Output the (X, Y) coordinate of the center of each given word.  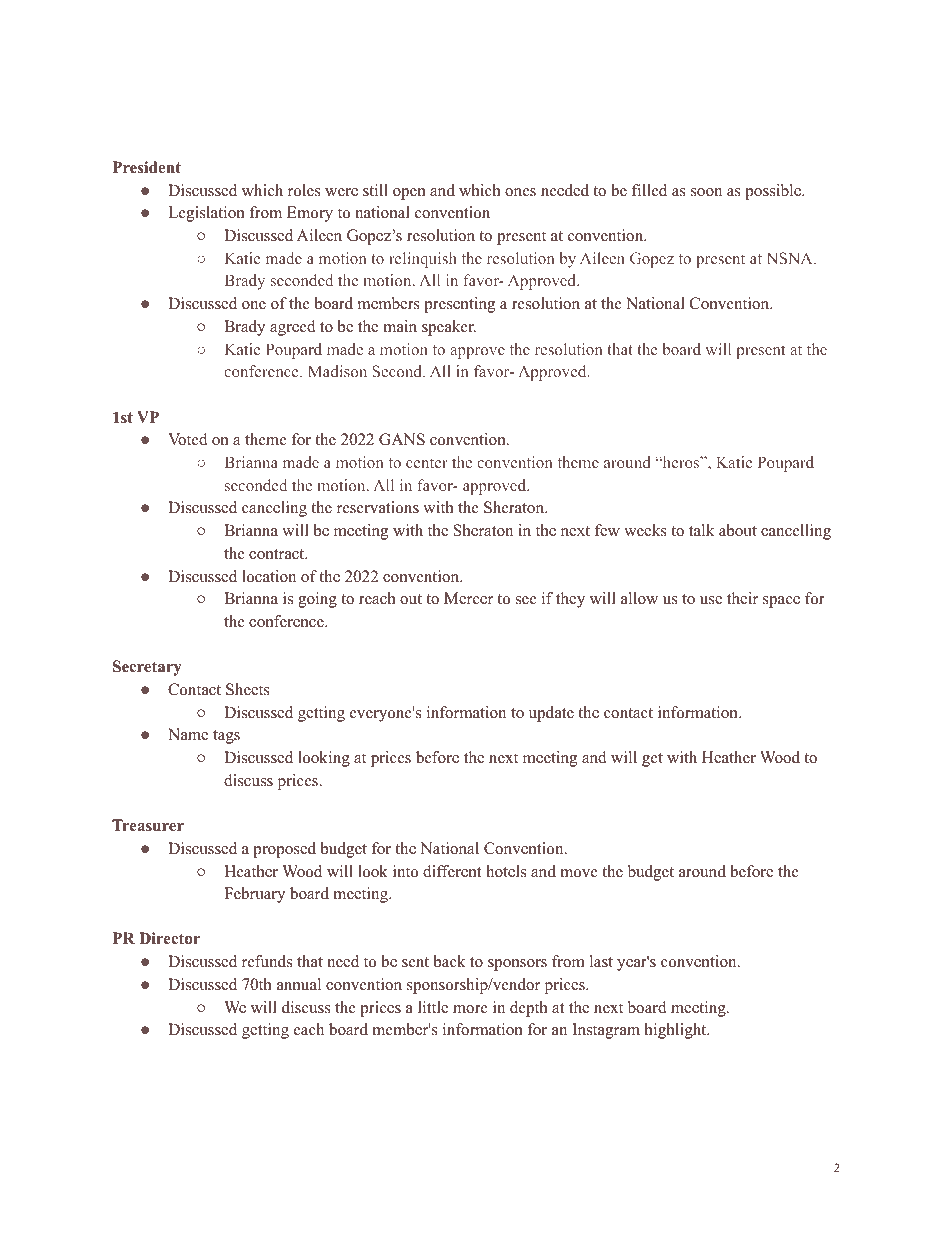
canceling (274, 509)
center (427, 463)
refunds (267, 961)
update (551, 714)
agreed (293, 328)
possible (774, 192)
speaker (449, 328)
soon (706, 192)
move (579, 873)
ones (520, 192)
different (452, 871)
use (711, 600)
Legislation (206, 214)
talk (701, 530)
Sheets (248, 689)
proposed (284, 850)
